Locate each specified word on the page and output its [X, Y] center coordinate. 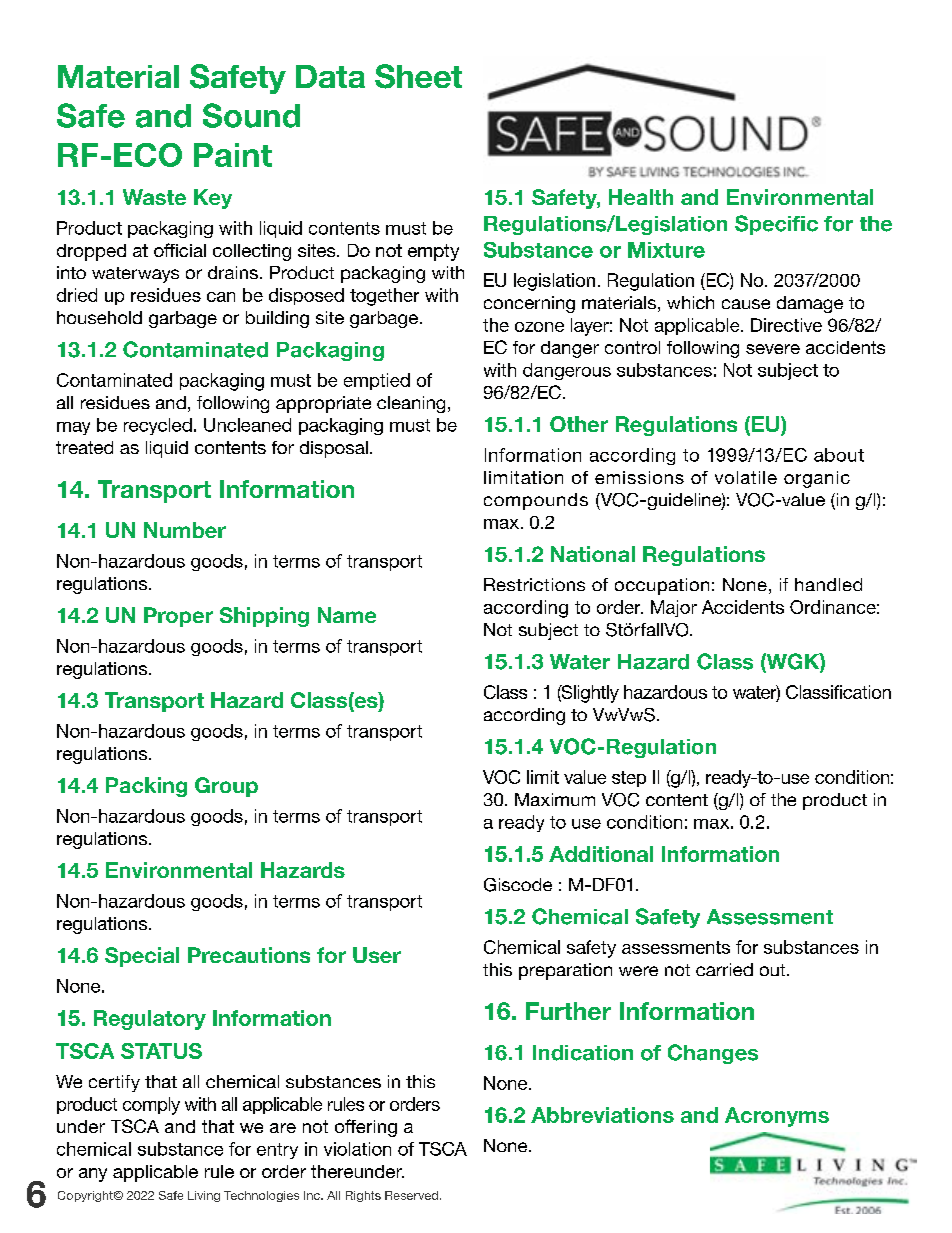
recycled [158, 426]
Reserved [411, 1195]
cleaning [411, 404]
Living [204, 1196]
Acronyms [777, 1117]
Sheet [418, 76]
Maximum [555, 799]
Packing [146, 787]
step [629, 779]
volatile [746, 477]
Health [641, 197]
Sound [251, 115]
